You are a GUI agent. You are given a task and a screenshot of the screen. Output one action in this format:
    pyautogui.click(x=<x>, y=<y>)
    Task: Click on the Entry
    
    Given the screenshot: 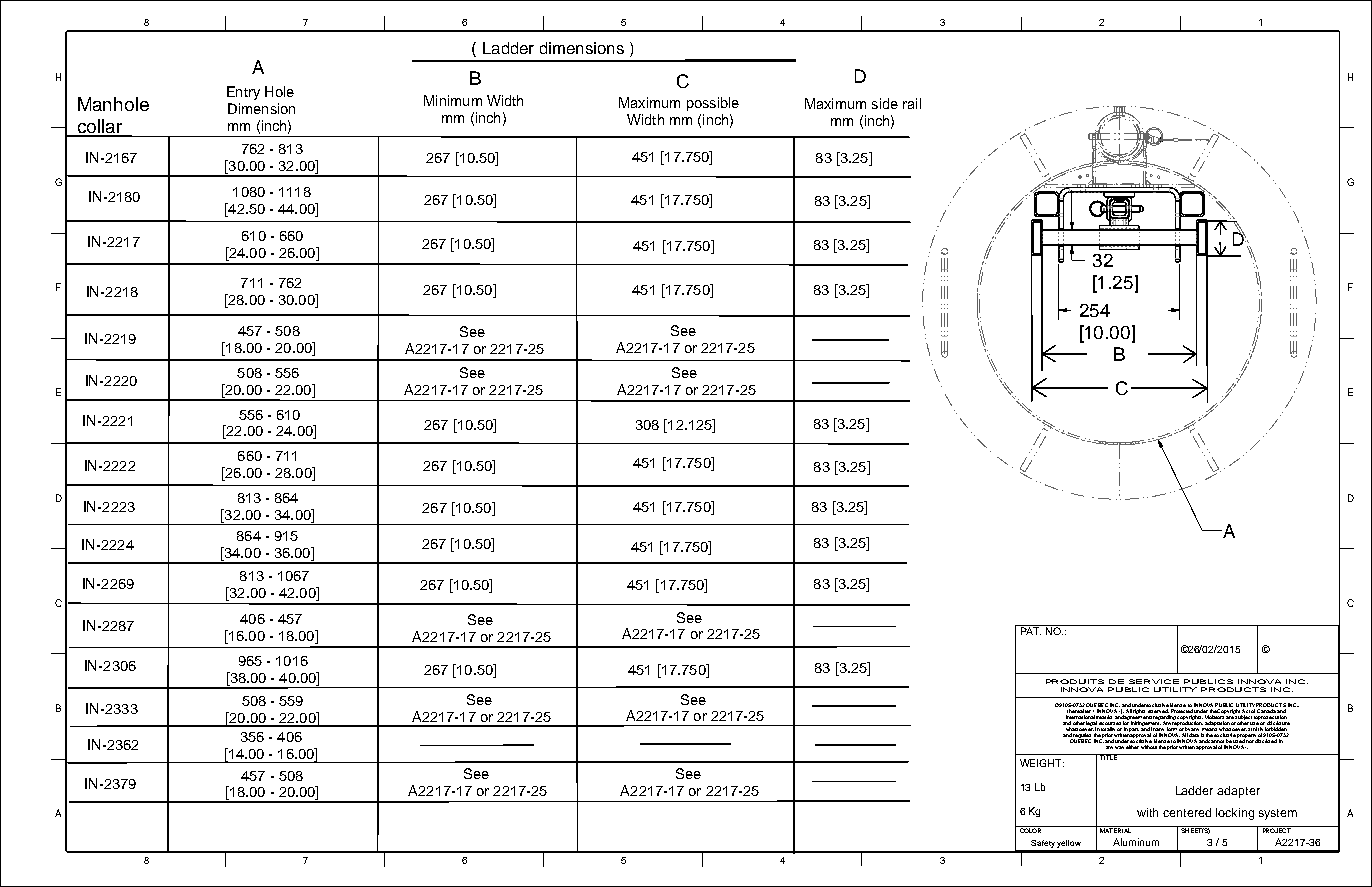 What is the action you would take?
    pyautogui.click(x=243, y=93)
